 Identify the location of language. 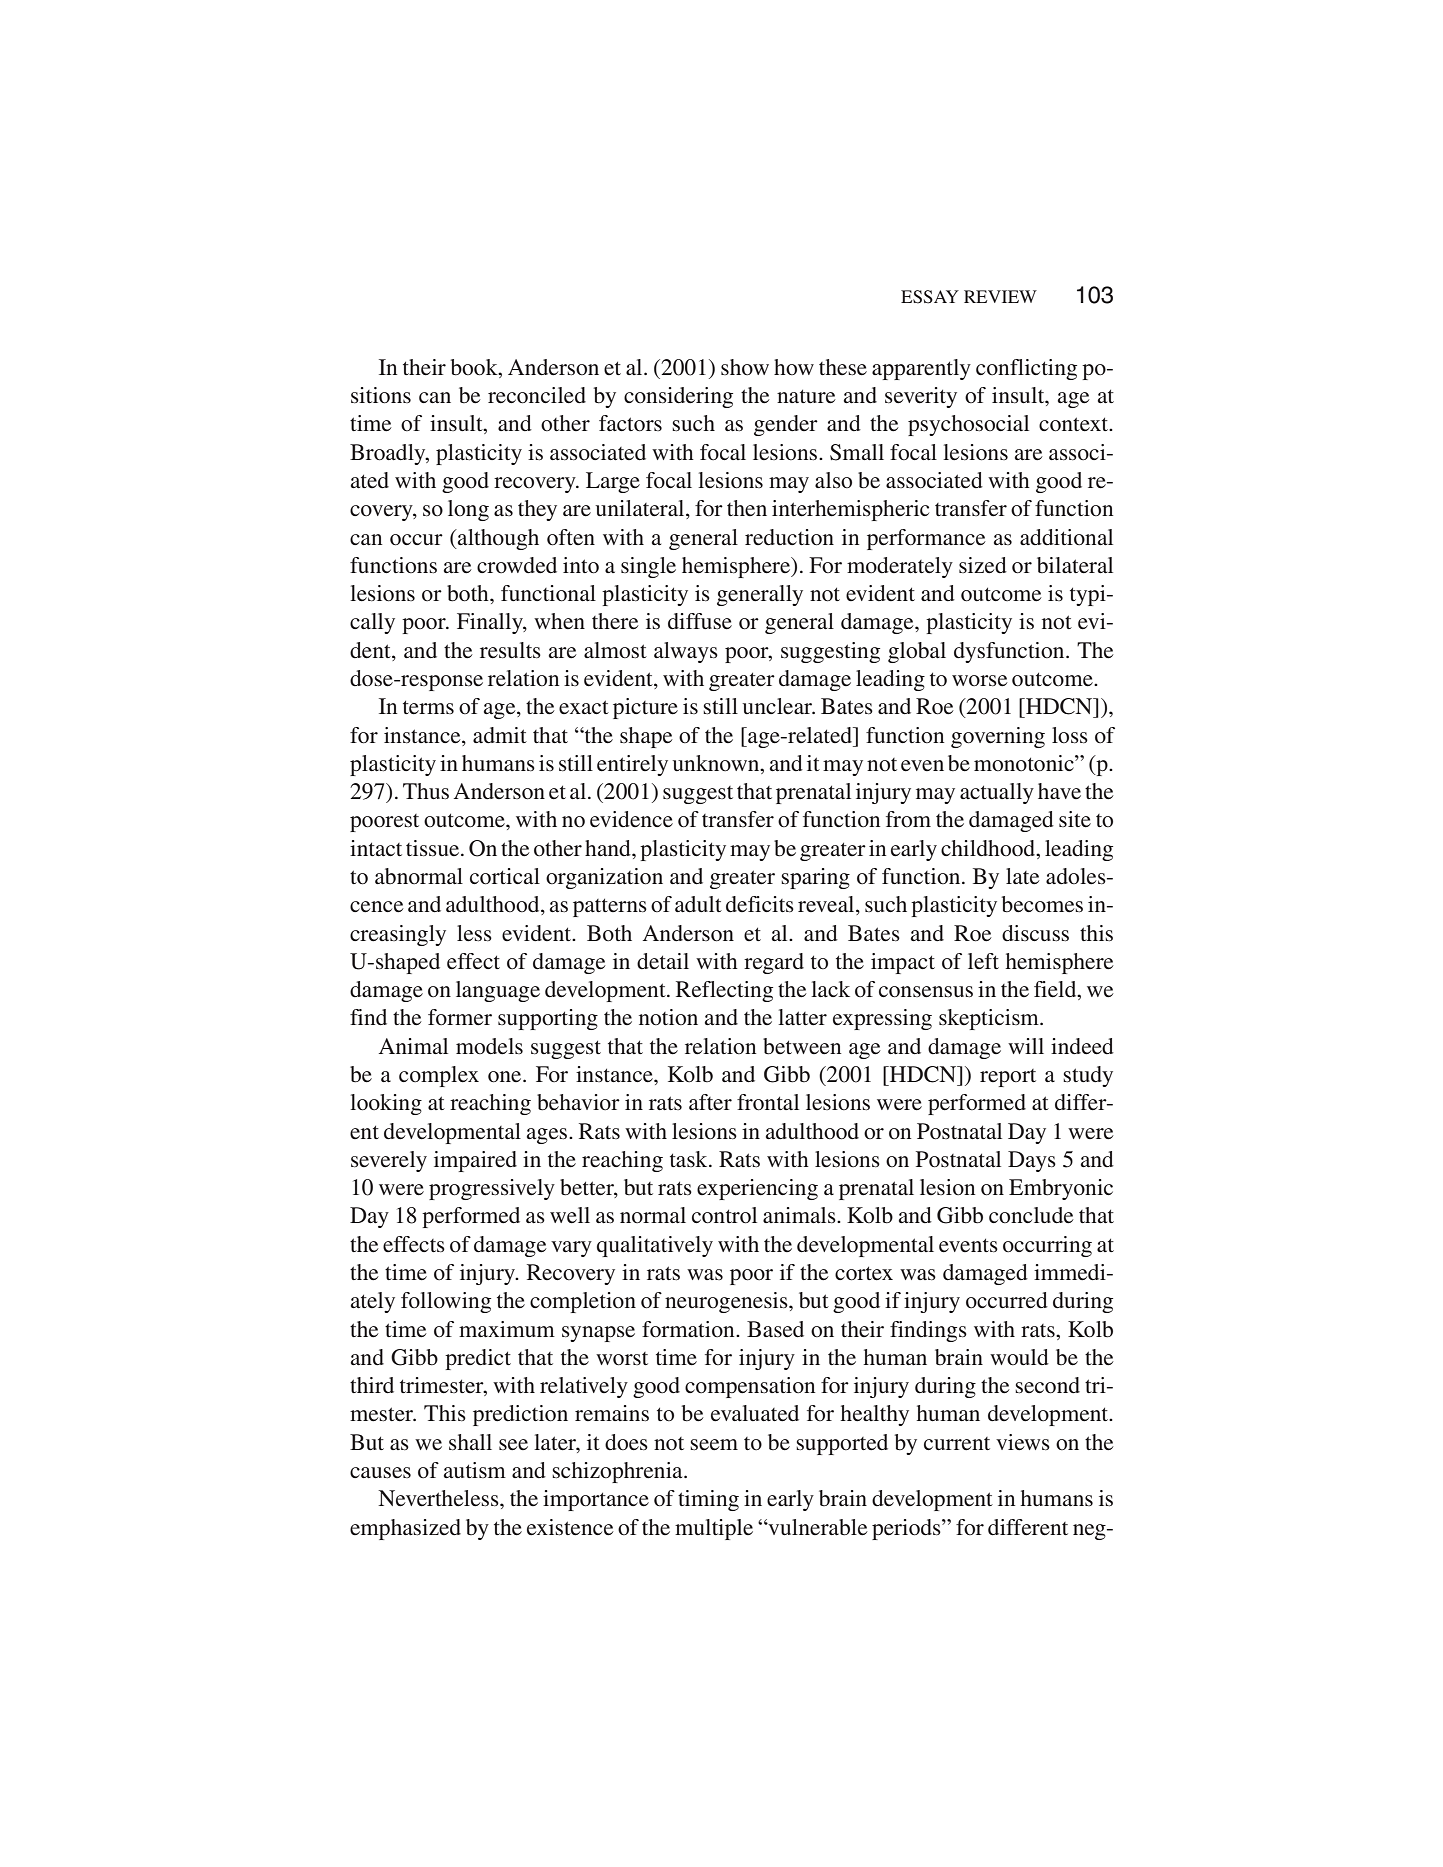
(498, 991).
